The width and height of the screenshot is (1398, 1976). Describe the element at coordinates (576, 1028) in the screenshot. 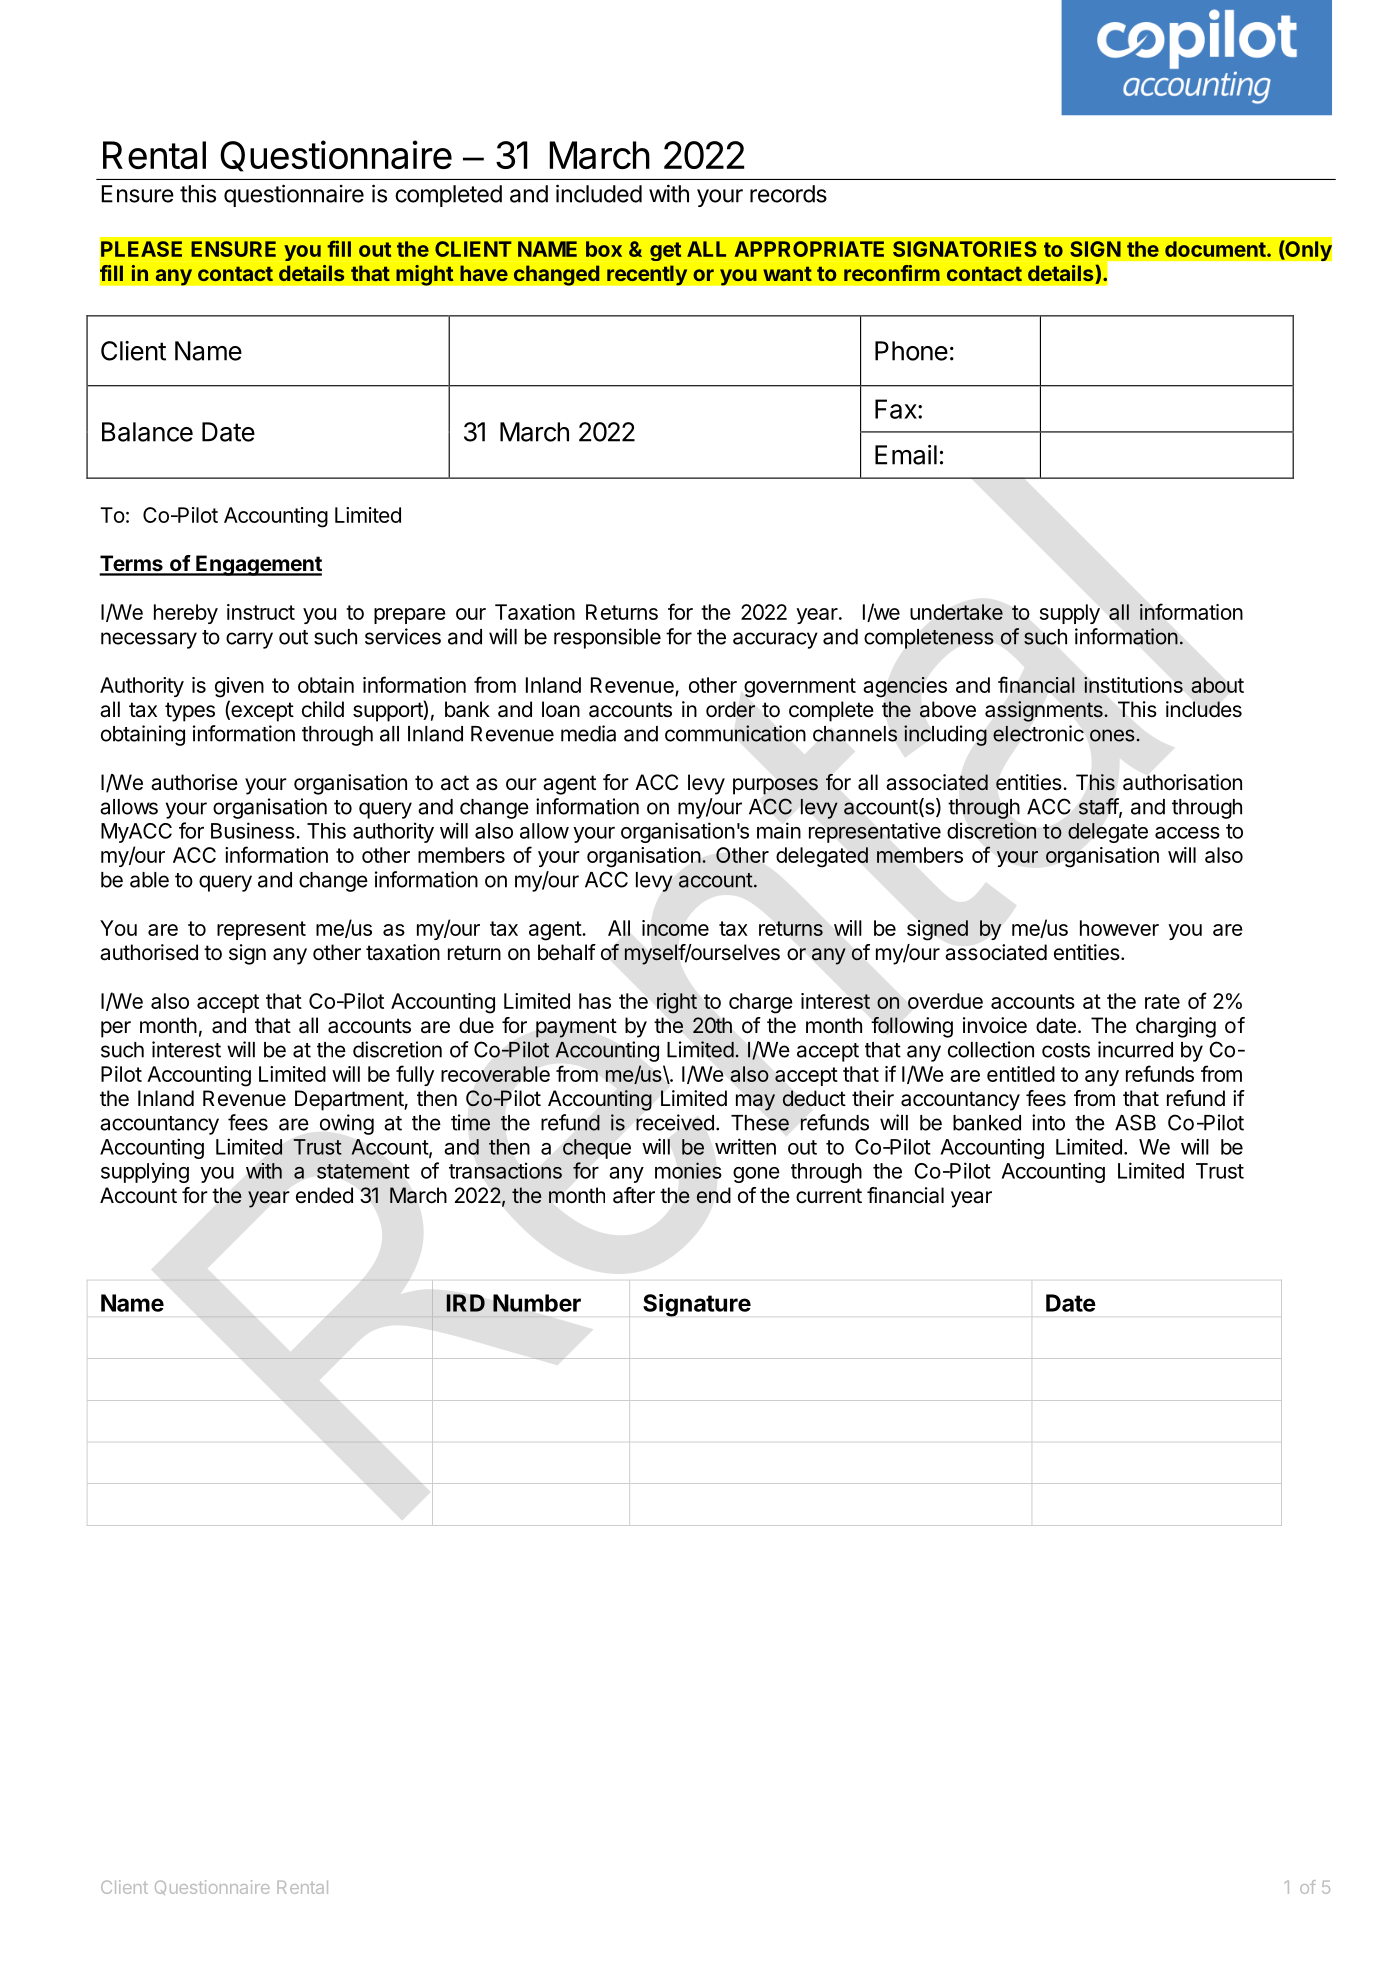

I see `payment` at that location.
